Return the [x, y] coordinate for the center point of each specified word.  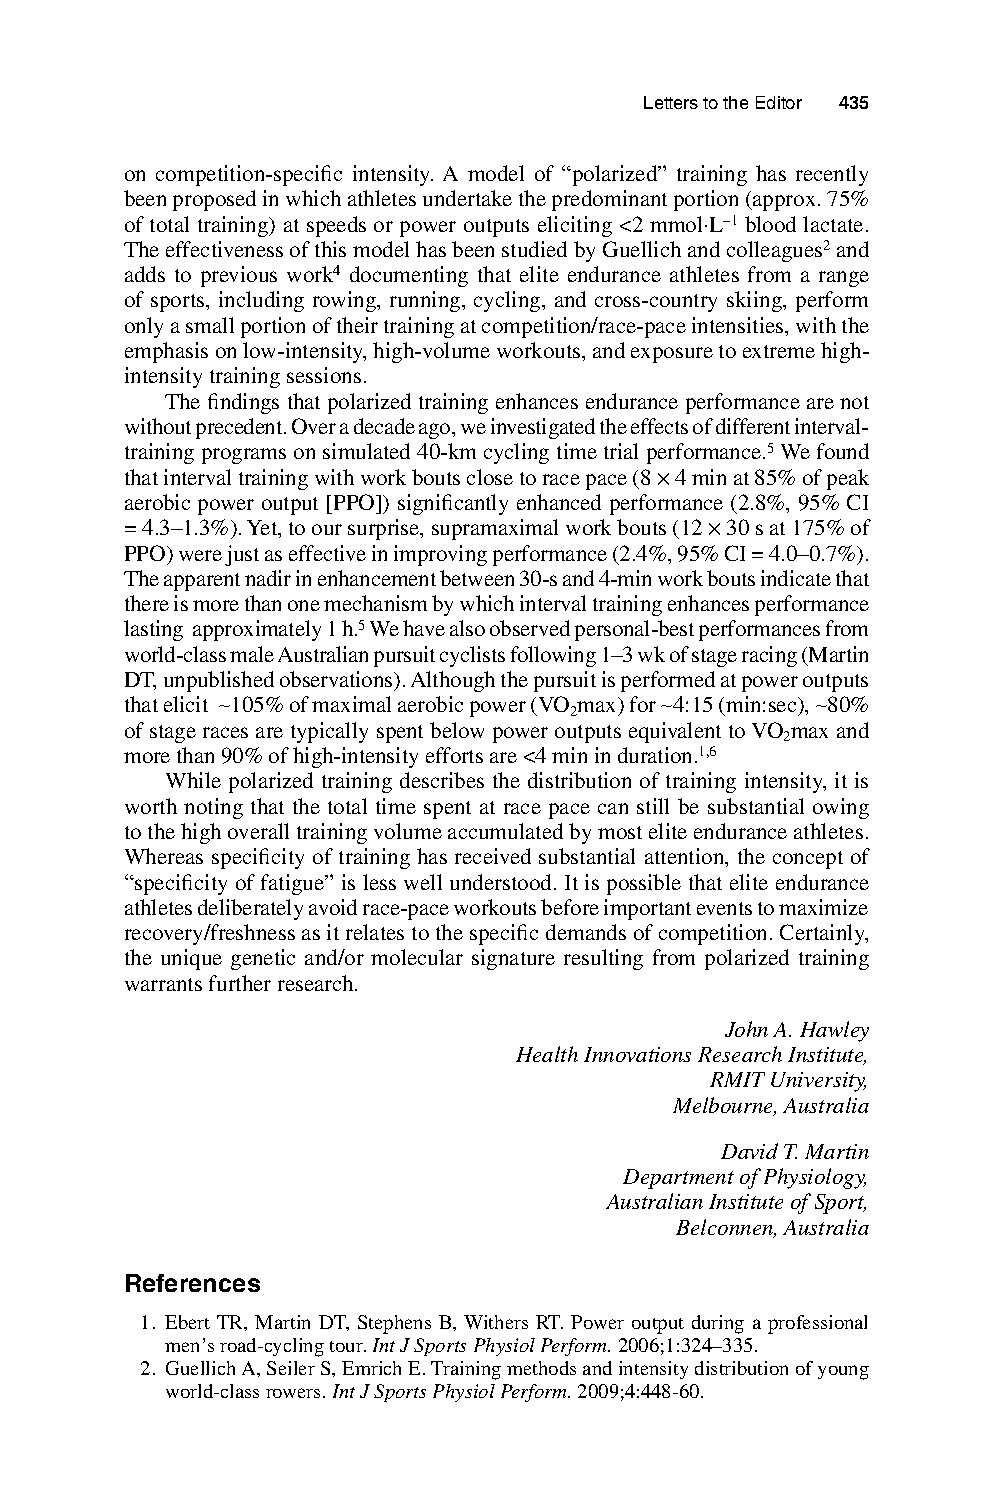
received [493, 856]
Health [547, 1054]
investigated [543, 428]
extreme [779, 351]
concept [808, 860]
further [240, 983]
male [252, 654]
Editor [779, 102]
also [467, 628]
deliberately [250, 909]
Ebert [187, 1322]
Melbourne [724, 1106]
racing [769, 656]
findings [243, 403]
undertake [467, 198]
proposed [214, 200]
